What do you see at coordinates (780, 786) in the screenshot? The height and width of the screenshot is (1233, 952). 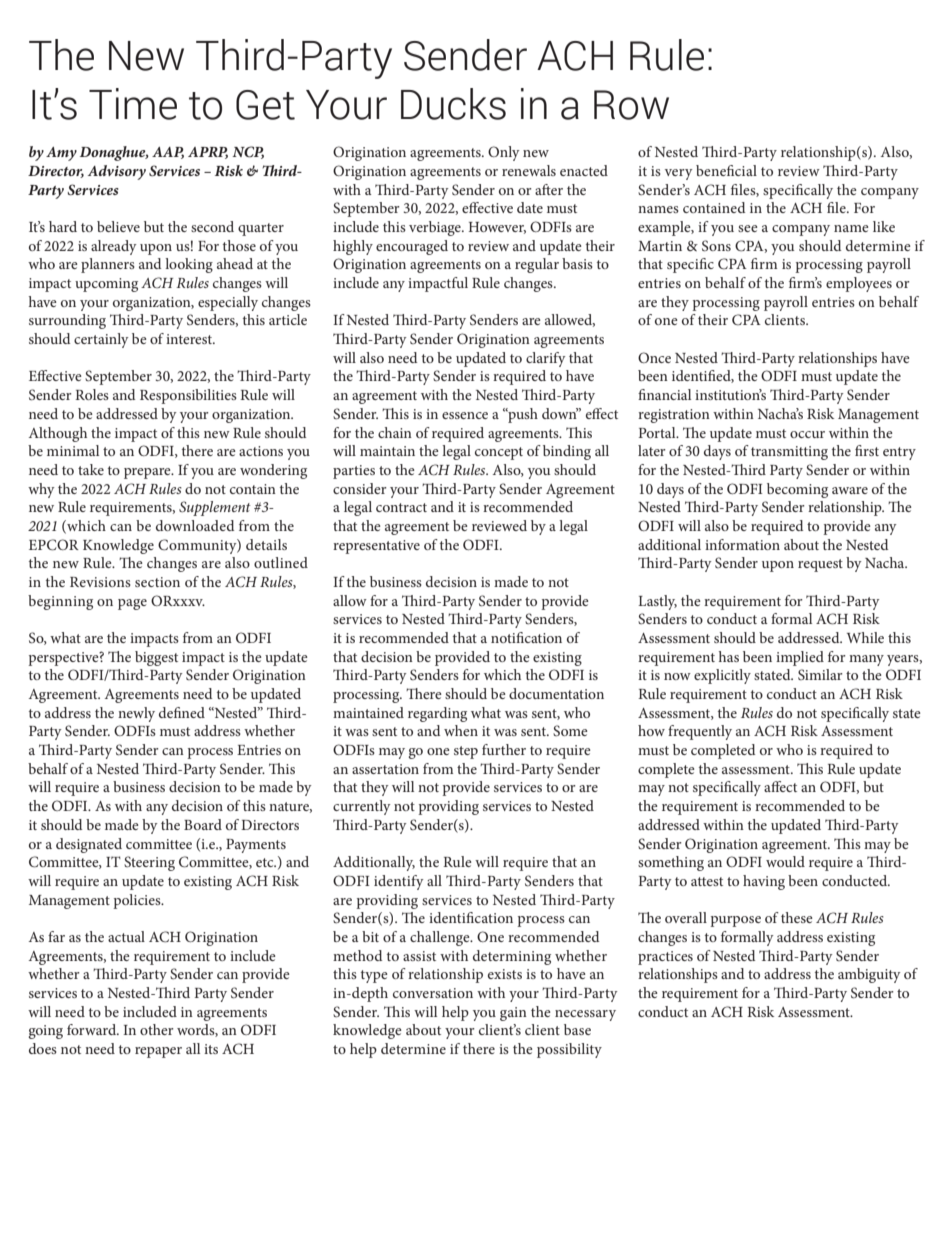 I see `affect` at bounding box center [780, 786].
